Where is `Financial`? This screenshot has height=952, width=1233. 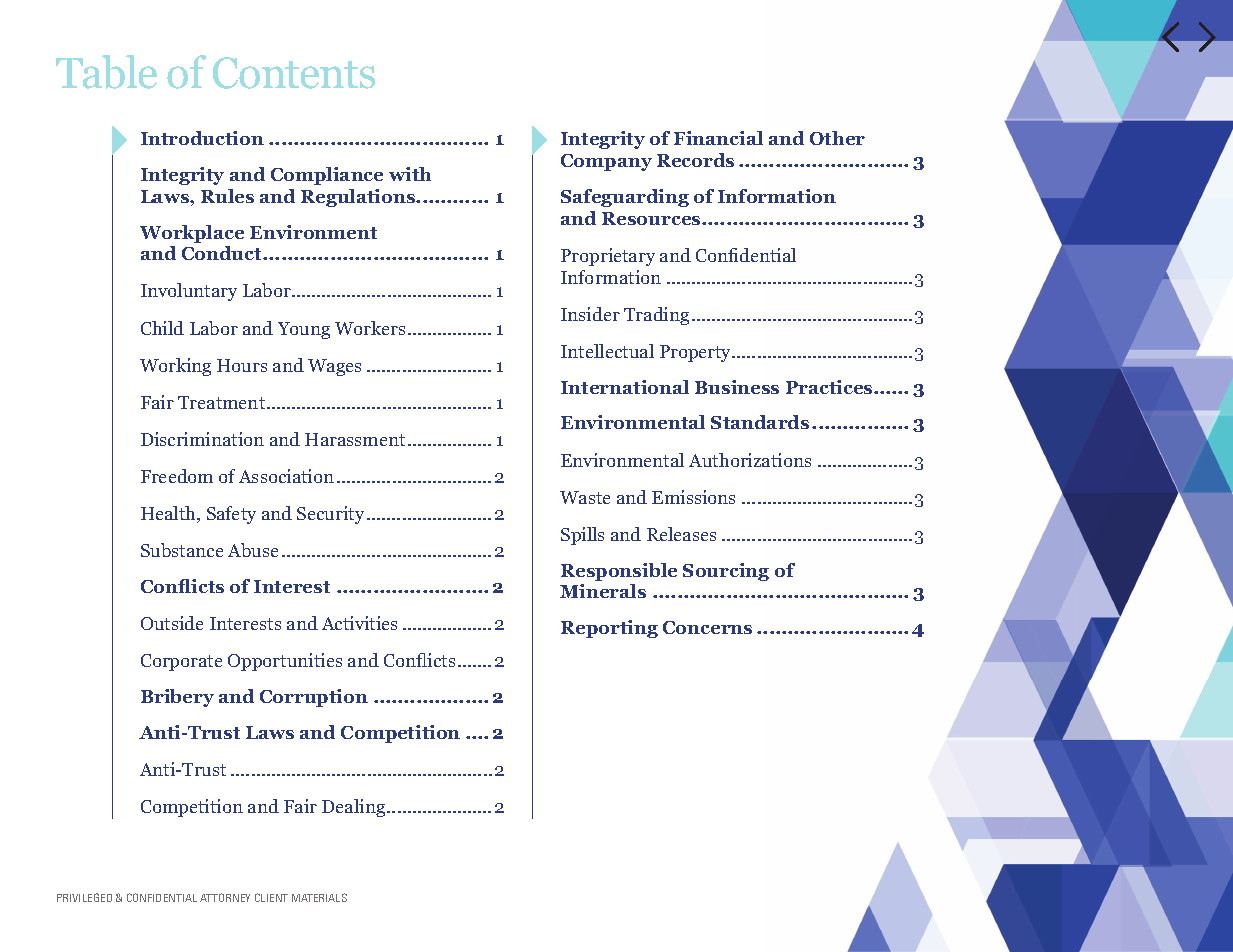
Financial is located at coordinates (718, 138).
